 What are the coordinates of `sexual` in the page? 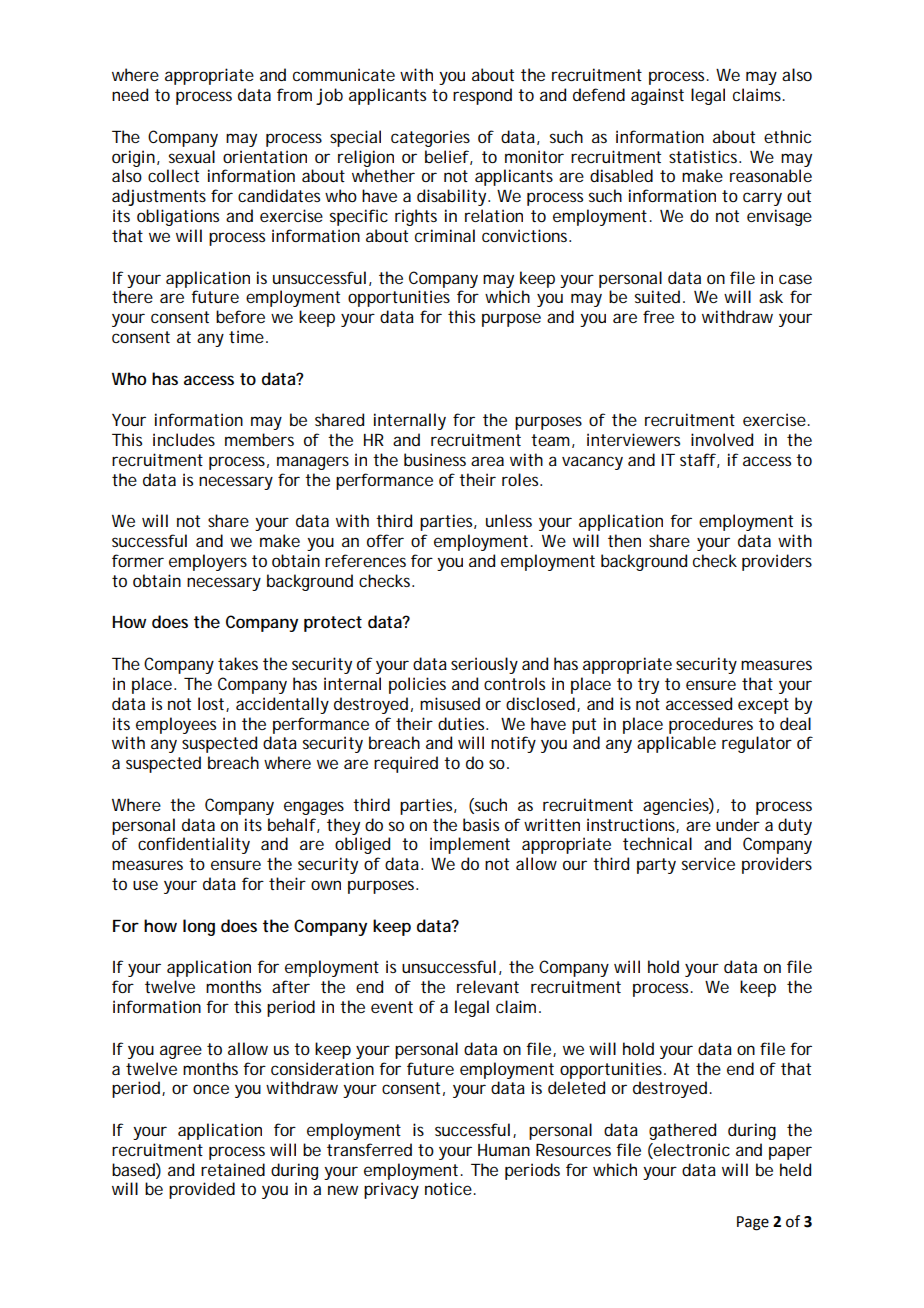 It's located at (192, 156).
